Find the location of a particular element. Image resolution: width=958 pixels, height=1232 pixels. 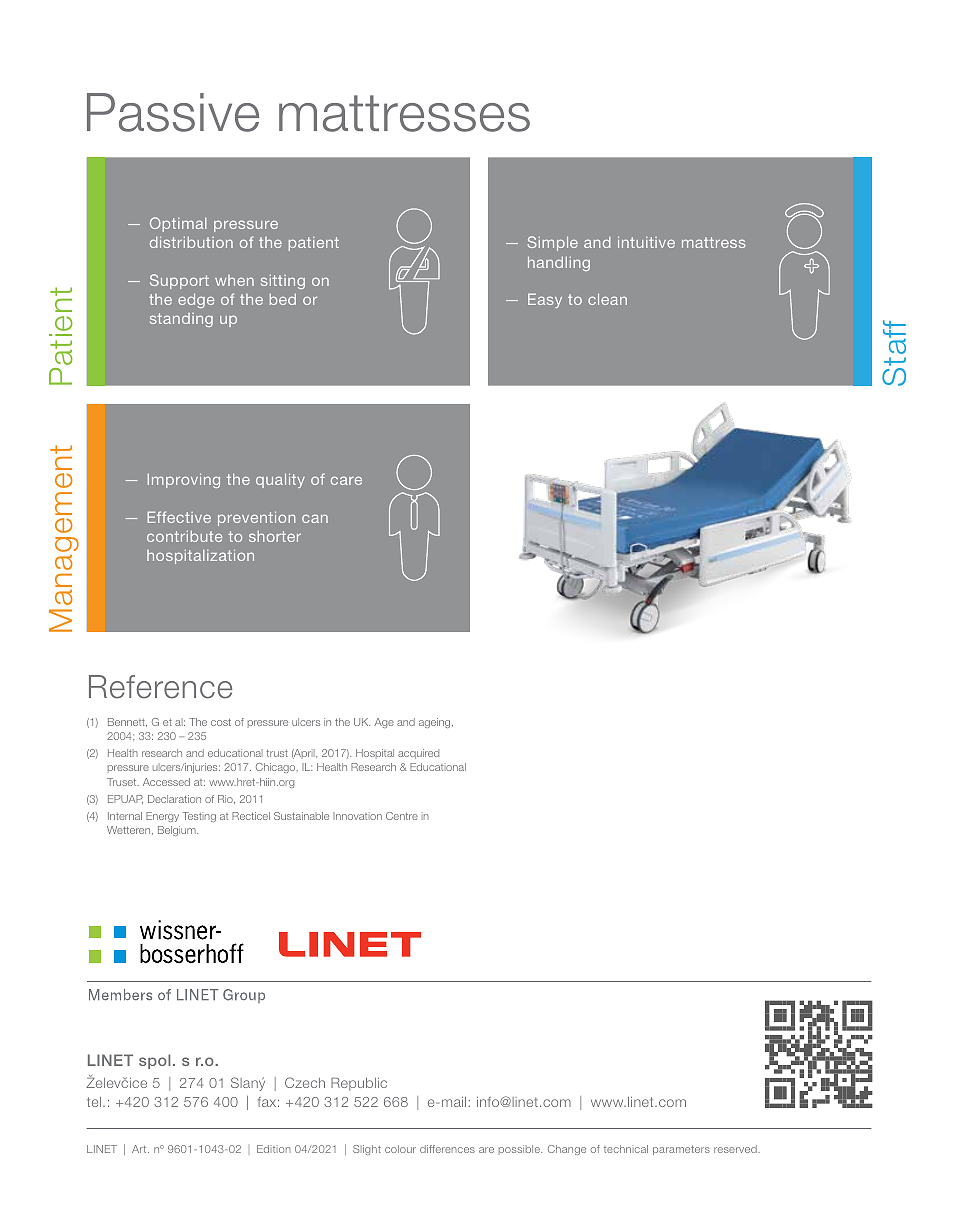

standing is located at coordinates (181, 320).
